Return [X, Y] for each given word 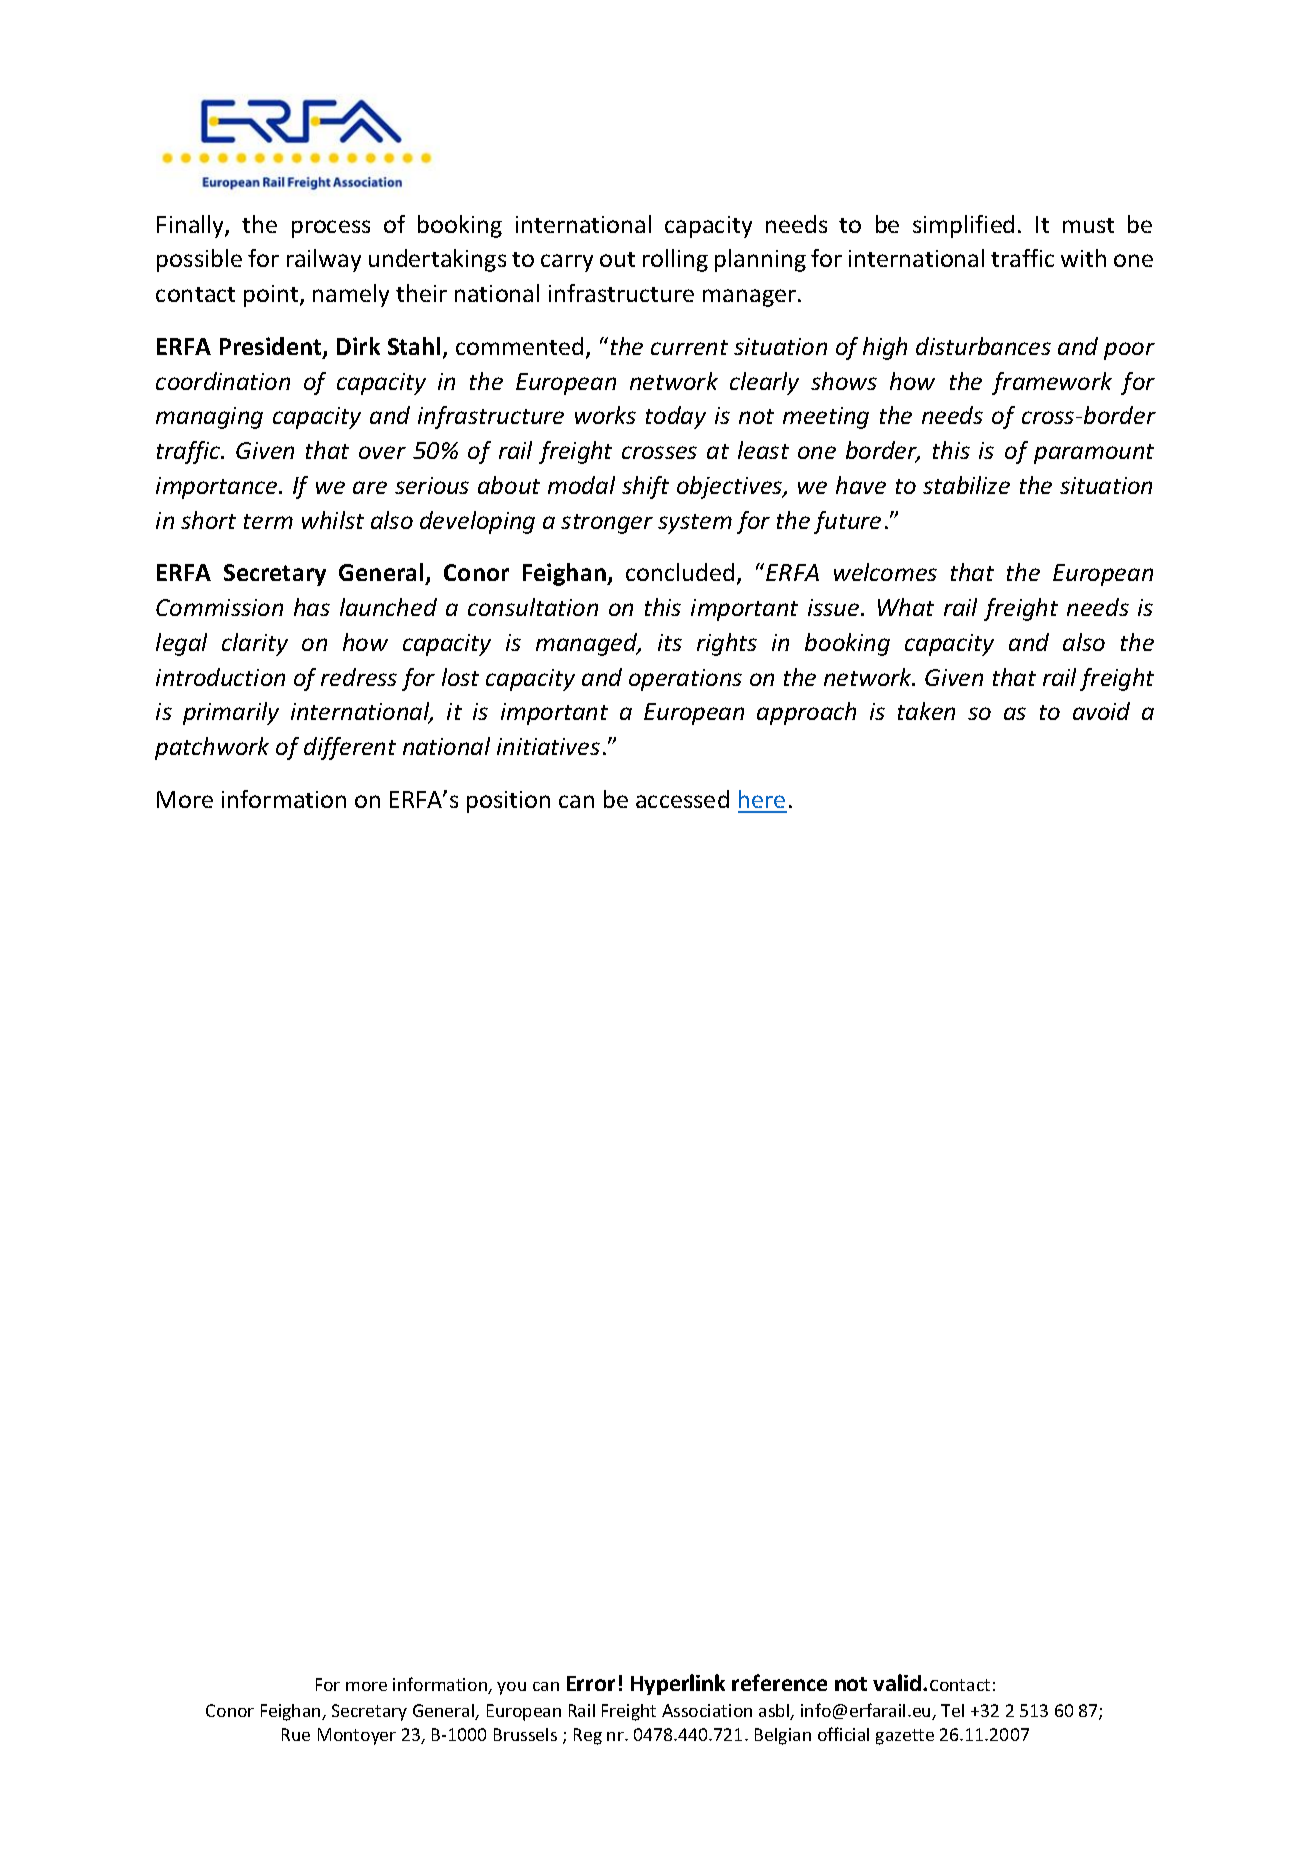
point [272, 296]
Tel [952, 1710]
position [508, 802]
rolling [675, 260]
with [1083, 258]
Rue [296, 1734]
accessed [682, 799]
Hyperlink [678, 1684]
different [350, 748]
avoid [1101, 711]
